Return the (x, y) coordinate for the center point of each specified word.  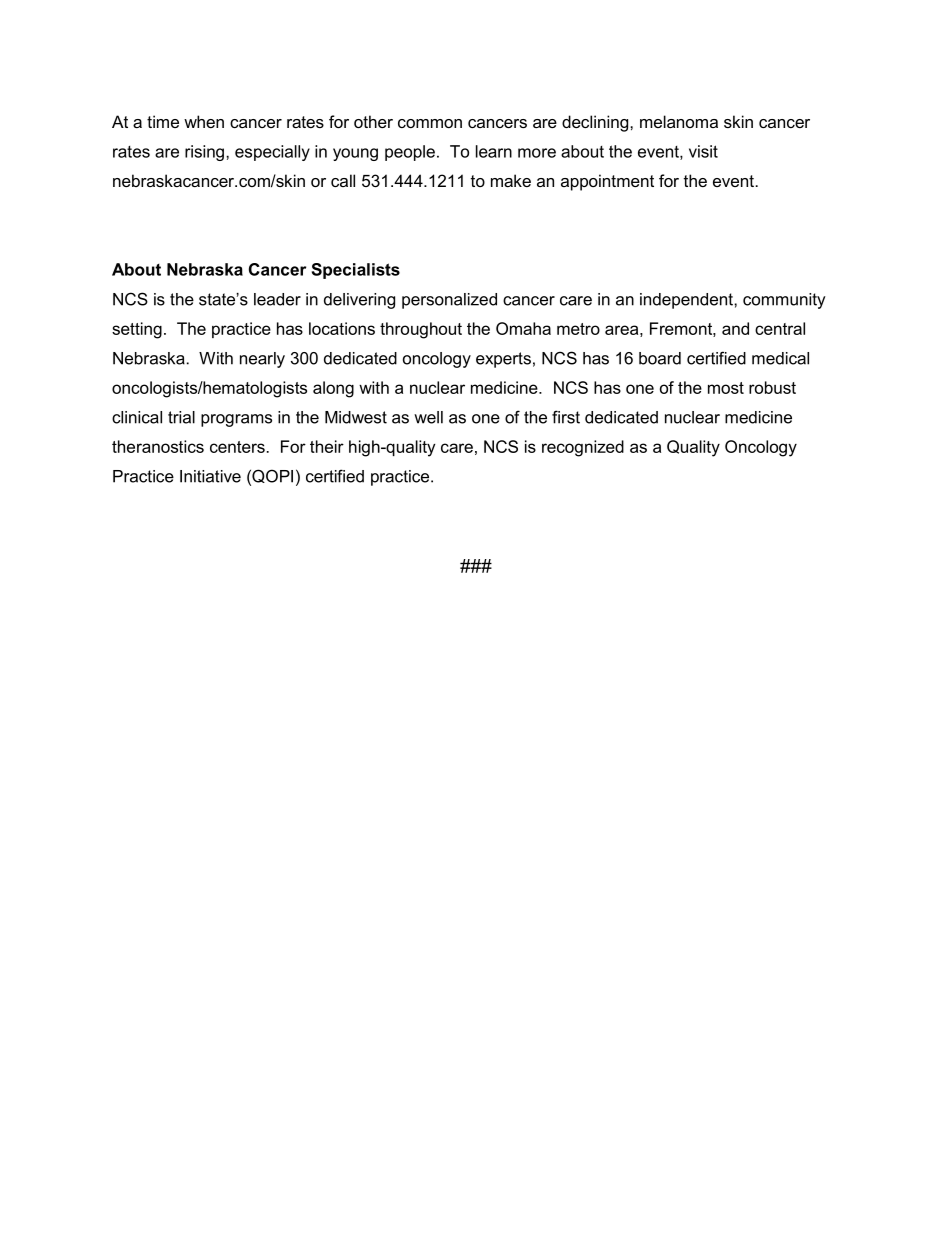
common (430, 123)
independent (687, 301)
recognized (583, 448)
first (566, 417)
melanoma (679, 121)
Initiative (210, 476)
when (204, 121)
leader (277, 299)
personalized (449, 301)
